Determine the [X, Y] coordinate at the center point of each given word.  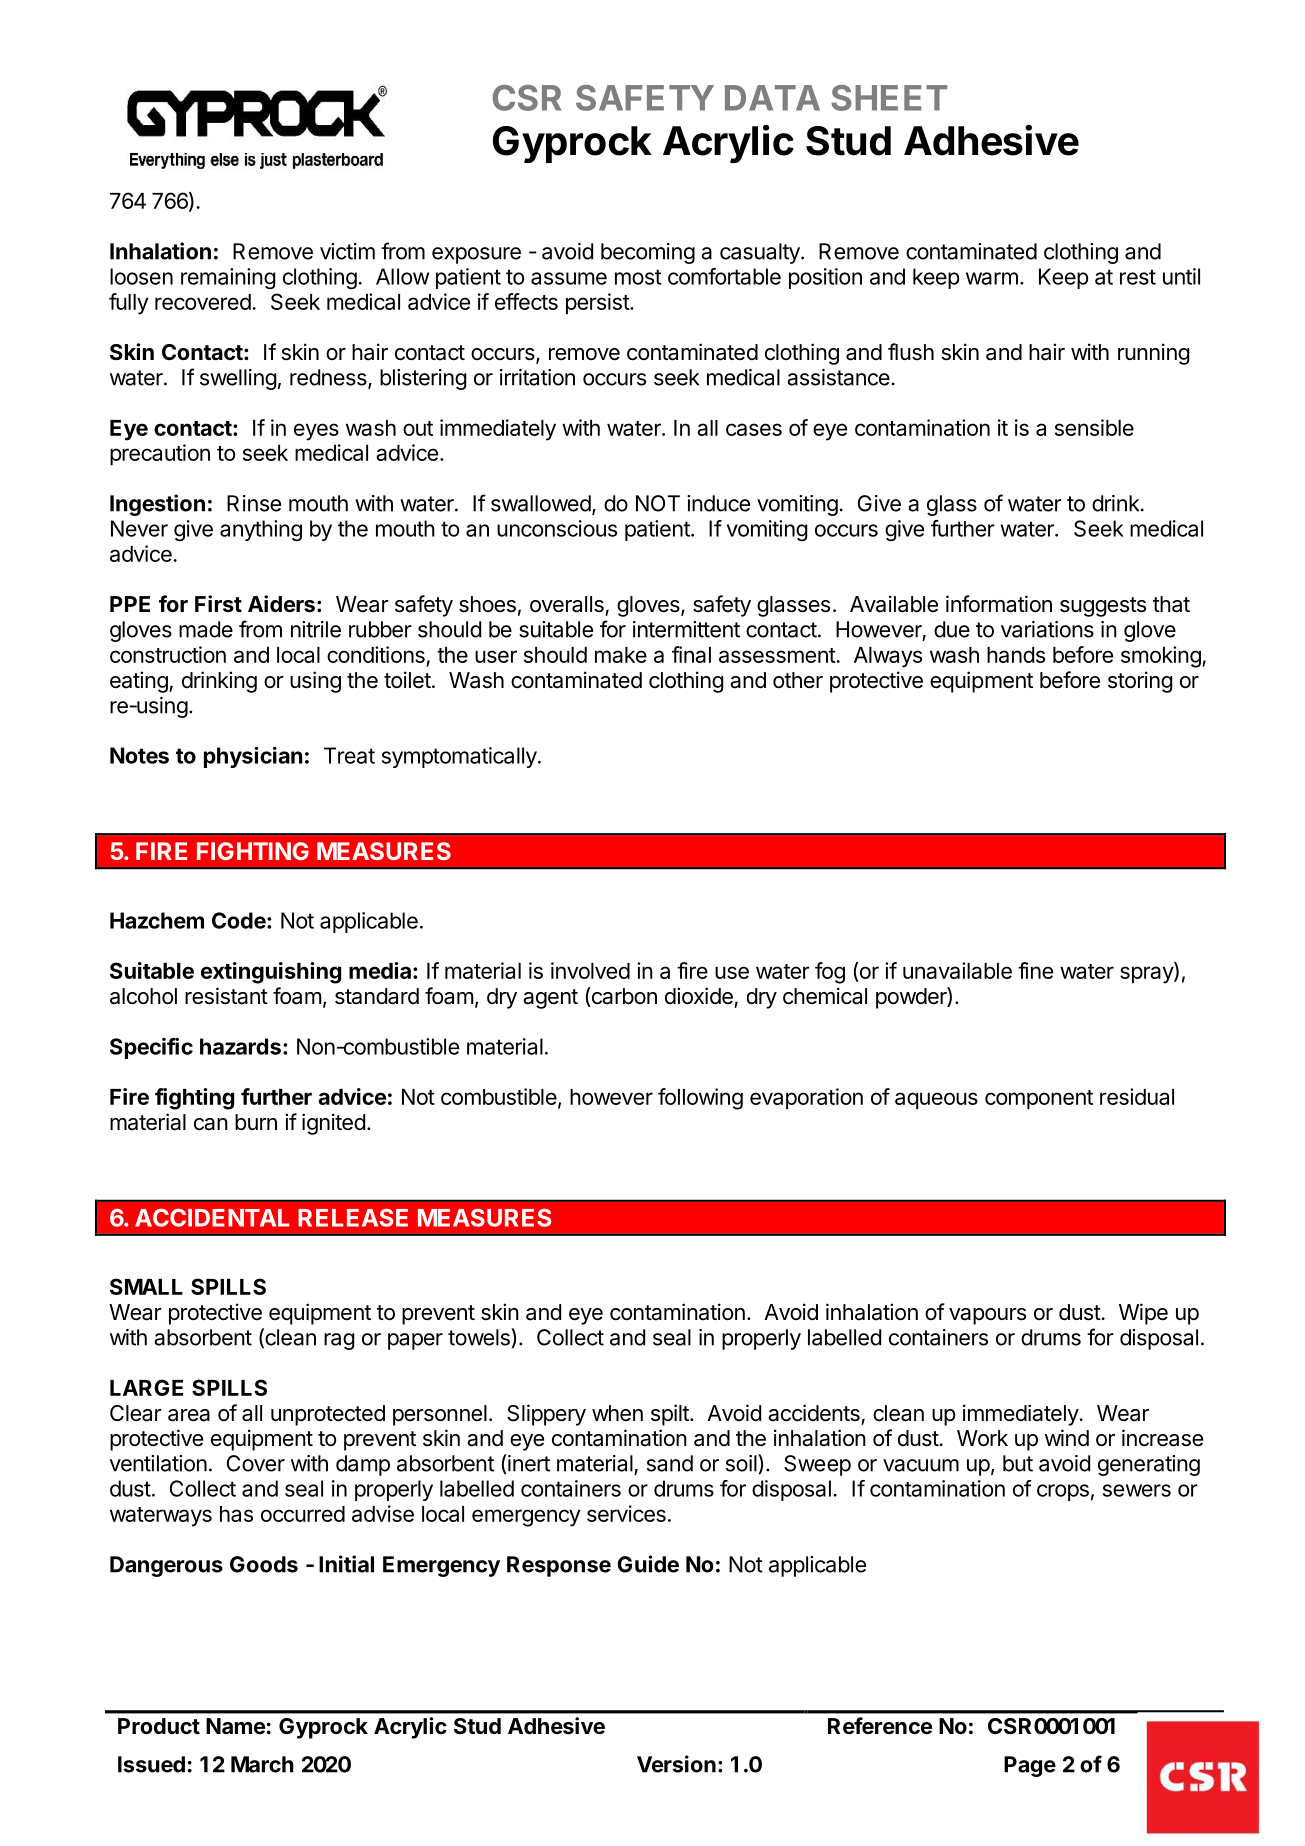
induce [718, 503]
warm [992, 278]
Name [235, 1726]
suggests [1103, 607]
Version [676, 1764]
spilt [671, 1415]
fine [1035, 970]
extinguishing [271, 973]
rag [339, 1341]
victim [347, 251]
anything [261, 530]
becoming [648, 253]
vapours [987, 1316]
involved [590, 970]
